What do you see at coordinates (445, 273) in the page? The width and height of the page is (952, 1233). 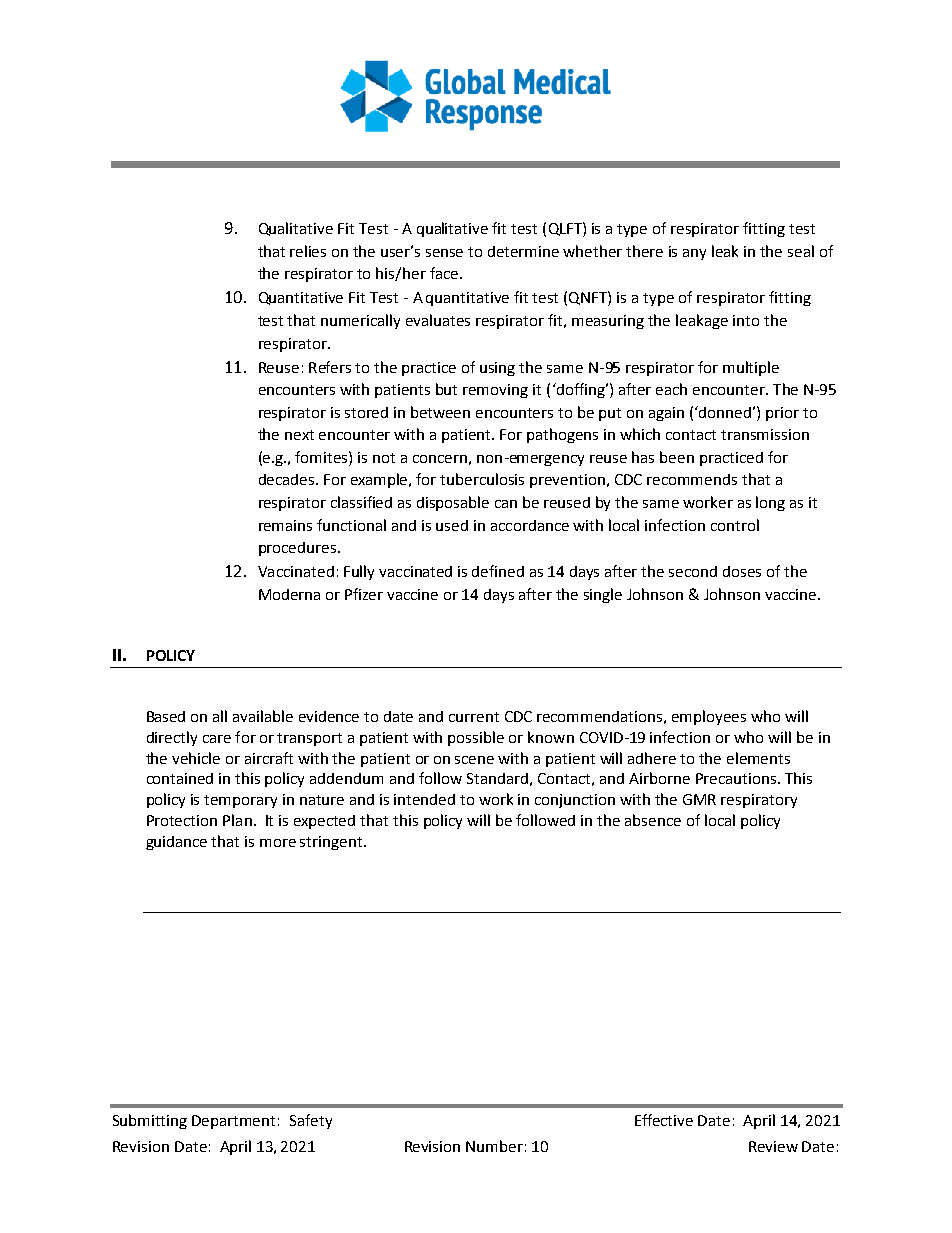 I see `face` at bounding box center [445, 273].
